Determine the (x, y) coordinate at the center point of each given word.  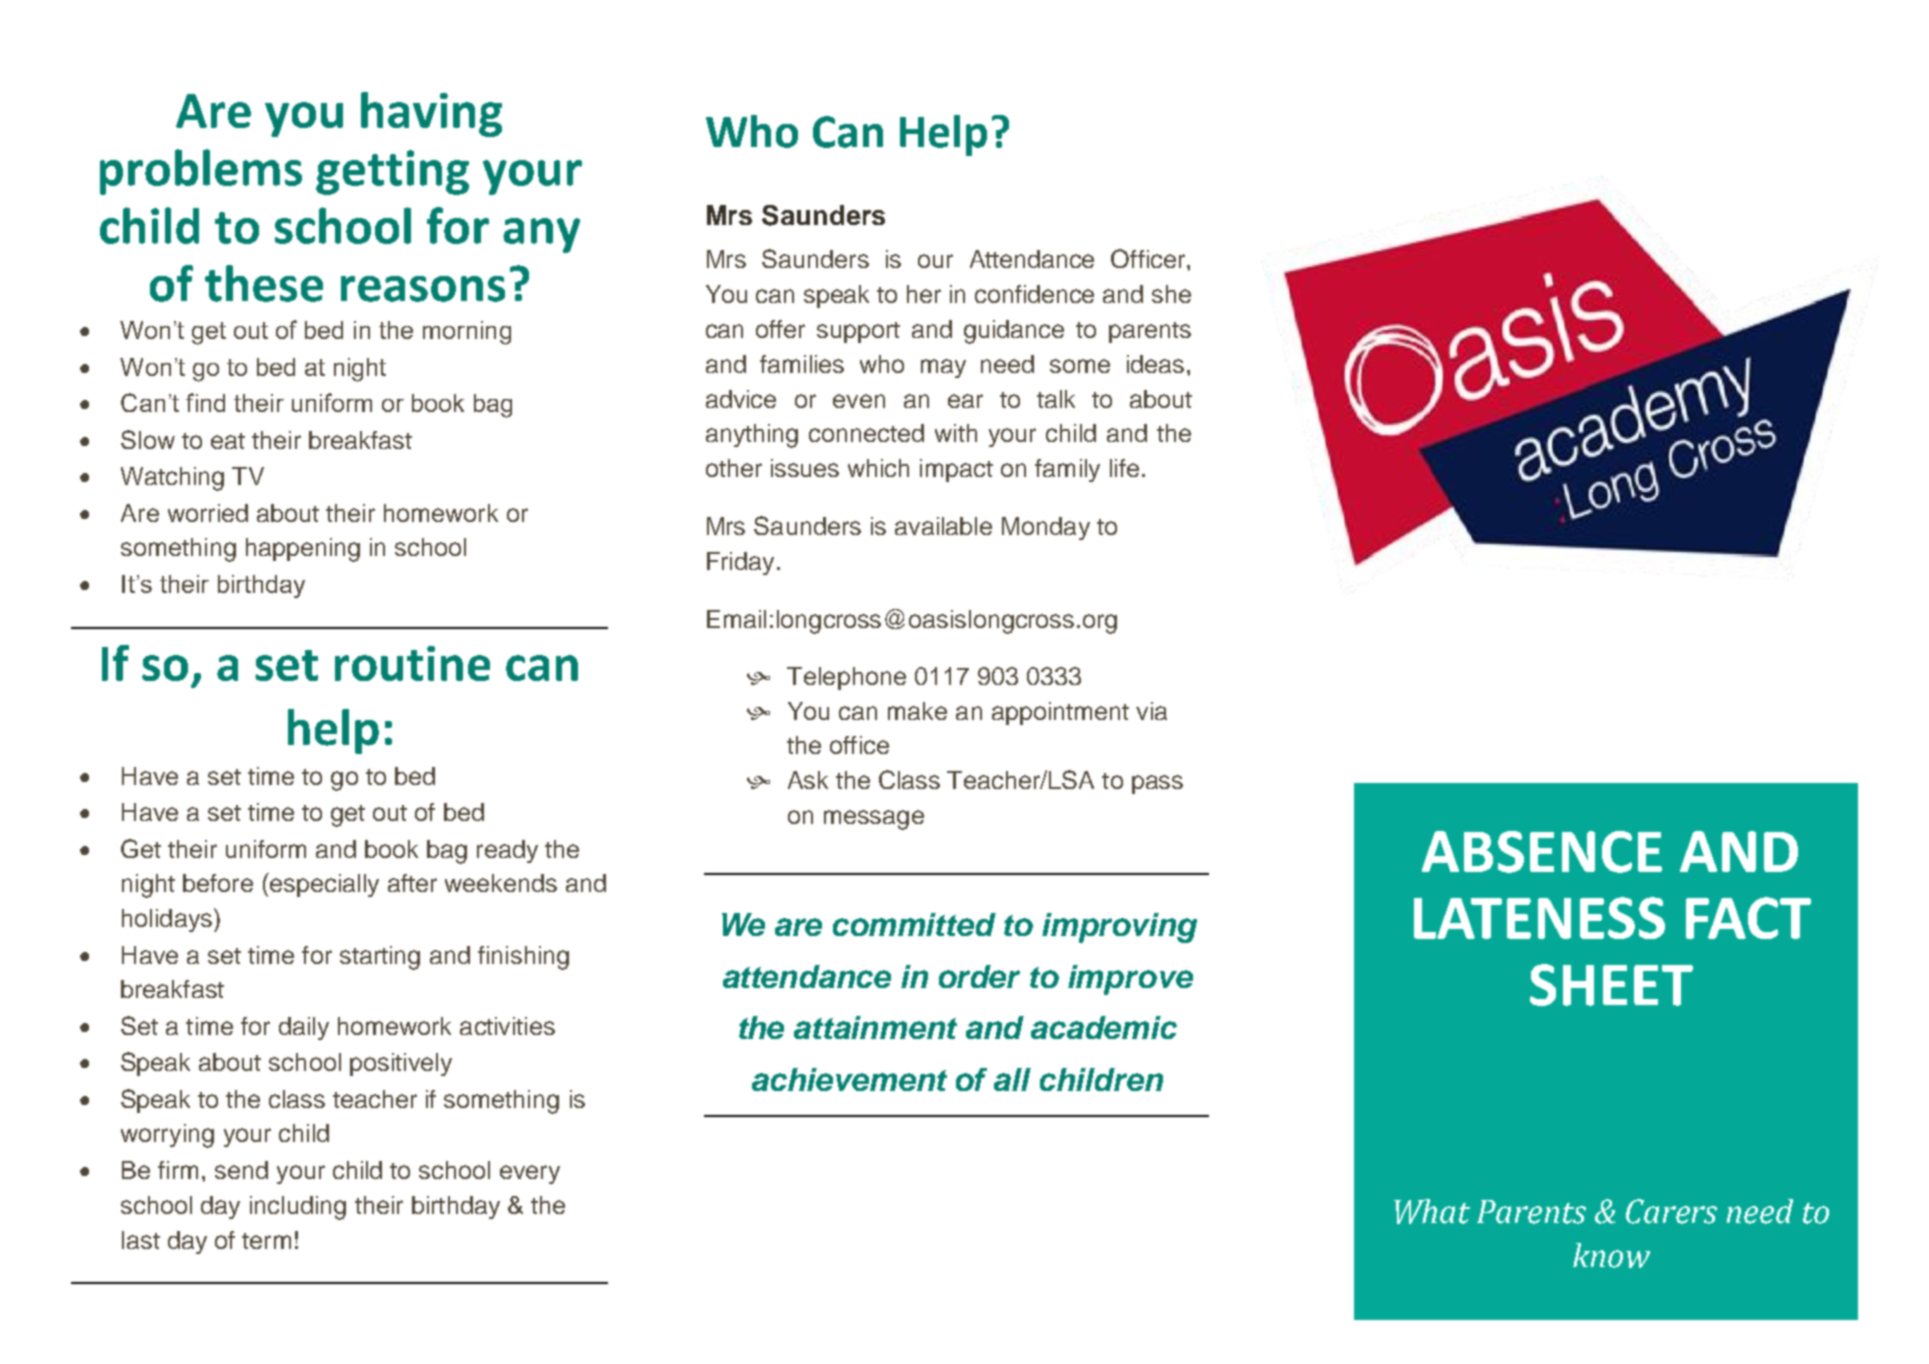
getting (392, 172)
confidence (1034, 294)
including (298, 1208)
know (1611, 1255)
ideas (1155, 364)
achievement (849, 1079)
